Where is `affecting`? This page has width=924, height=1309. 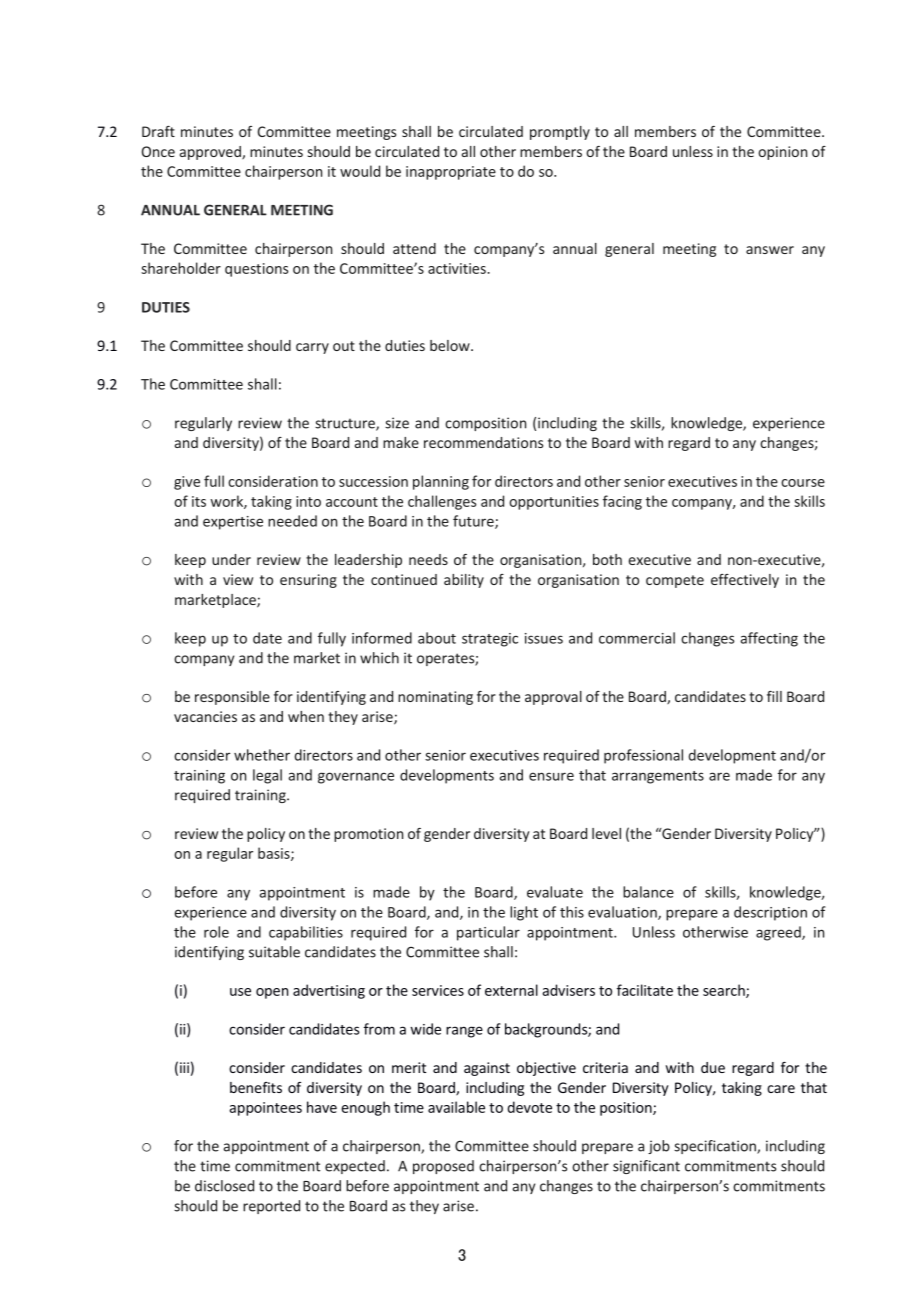 affecting is located at coordinates (769, 639).
